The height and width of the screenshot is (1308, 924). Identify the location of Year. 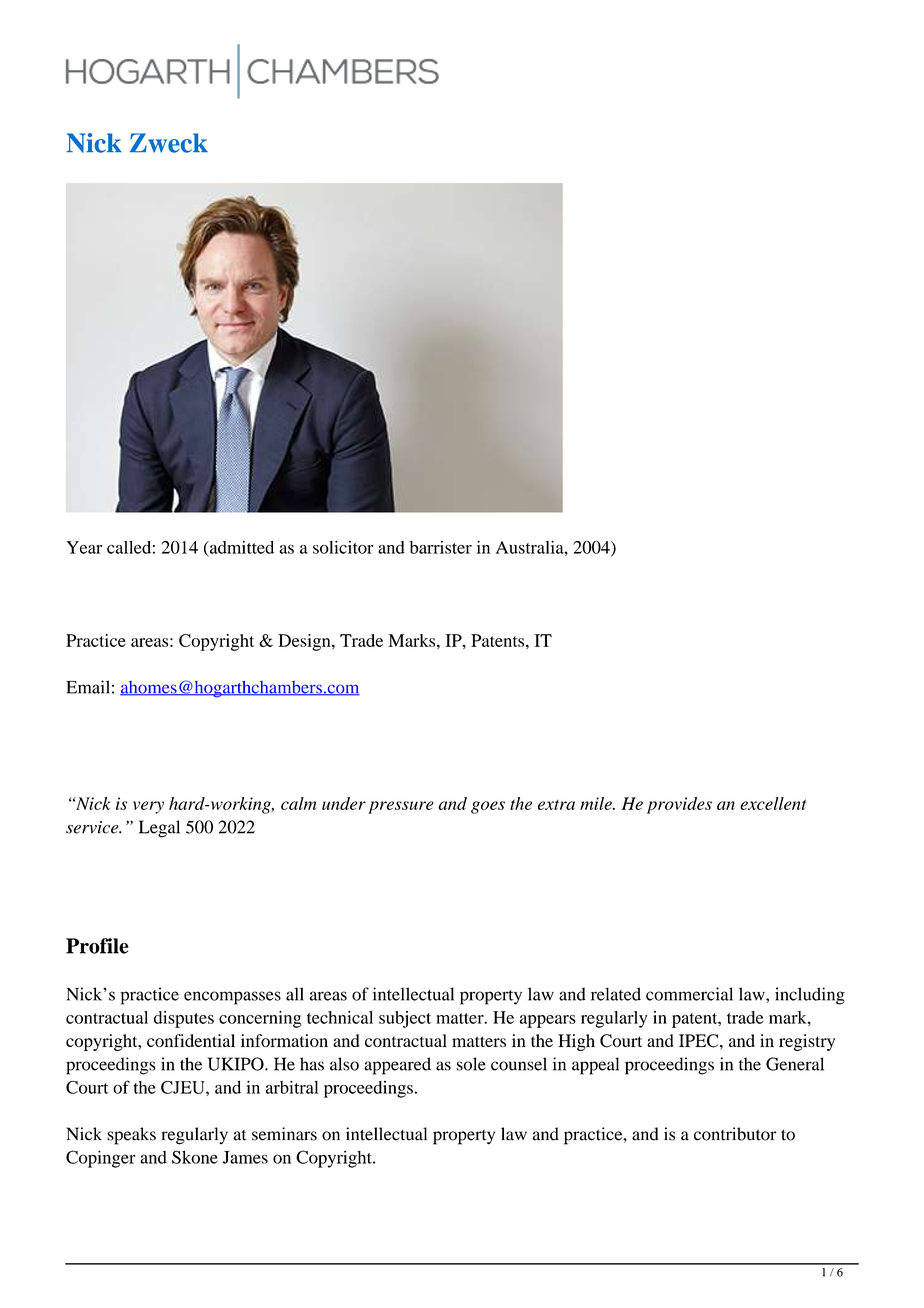
(84, 547).
